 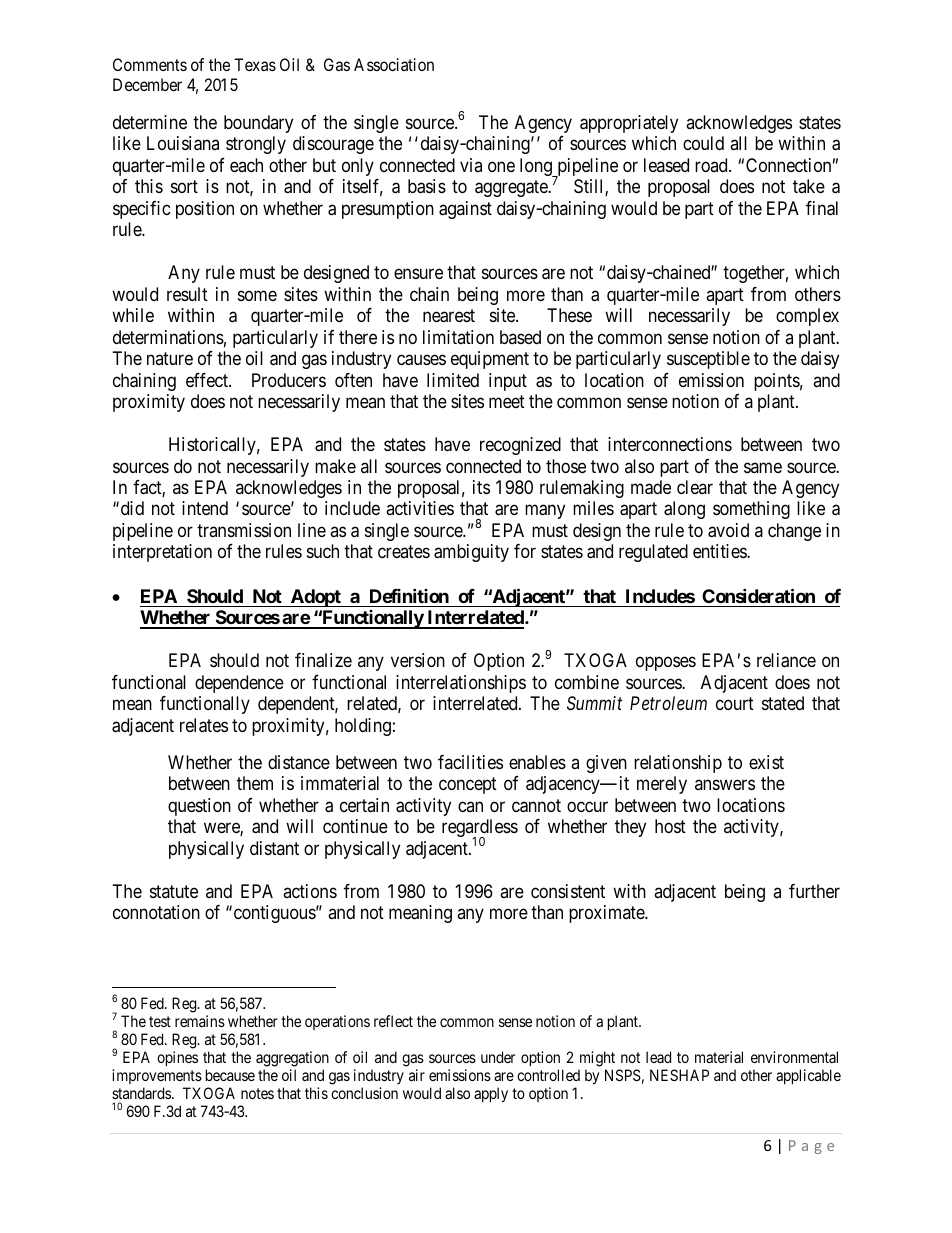 What do you see at coordinates (258, 124) in the screenshot?
I see `boundary` at bounding box center [258, 124].
